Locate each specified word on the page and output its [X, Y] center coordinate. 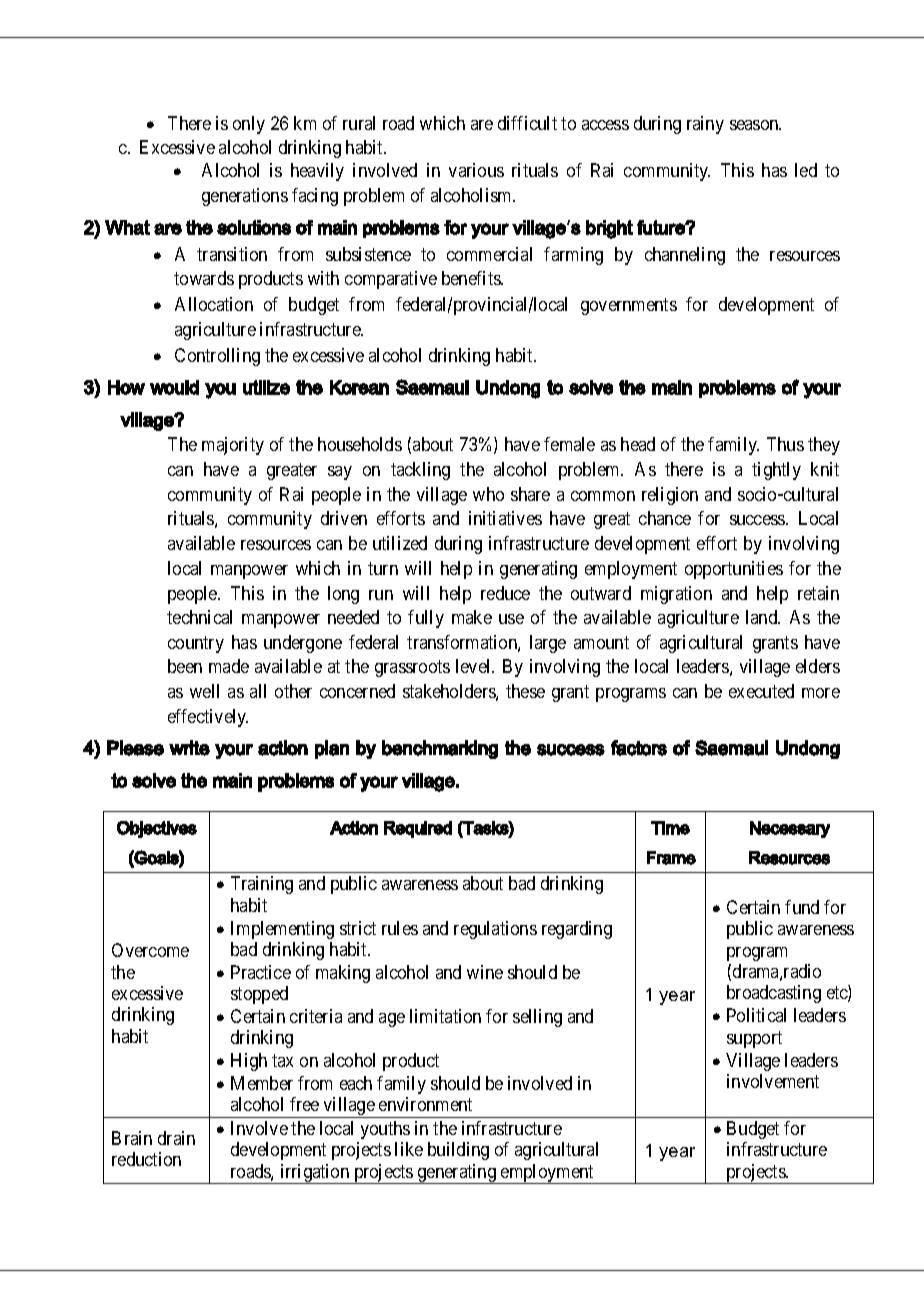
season [755, 125]
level [475, 666]
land [763, 617]
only [249, 125]
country [196, 644]
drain [176, 1138]
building [458, 1151]
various [476, 170]
